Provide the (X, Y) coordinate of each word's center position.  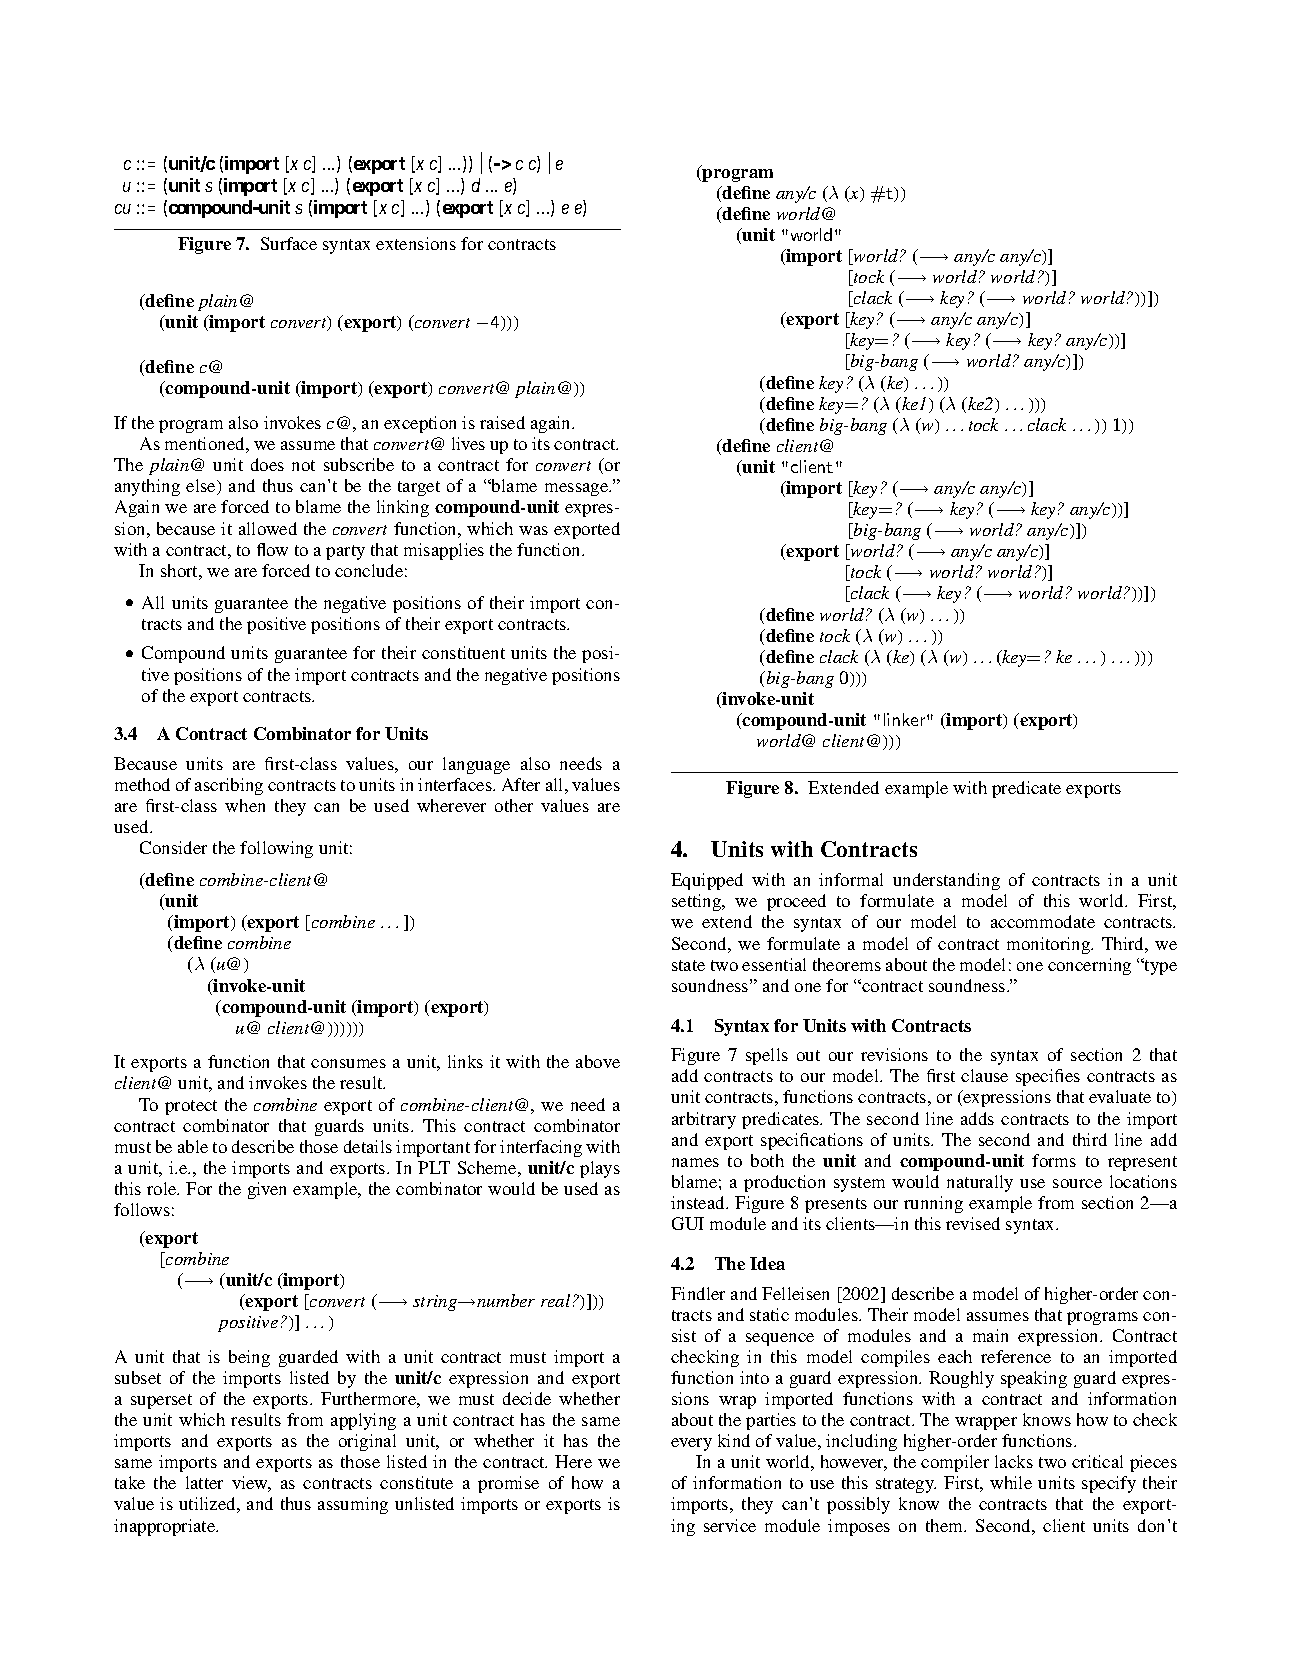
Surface (289, 243)
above (598, 1061)
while (1011, 1482)
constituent (463, 652)
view (251, 1484)
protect (191, 1107)
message (578, 489)
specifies (1048, 1077)
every (691, 1444)
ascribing (229, 786)
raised (502, 422)
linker (906, 719)
